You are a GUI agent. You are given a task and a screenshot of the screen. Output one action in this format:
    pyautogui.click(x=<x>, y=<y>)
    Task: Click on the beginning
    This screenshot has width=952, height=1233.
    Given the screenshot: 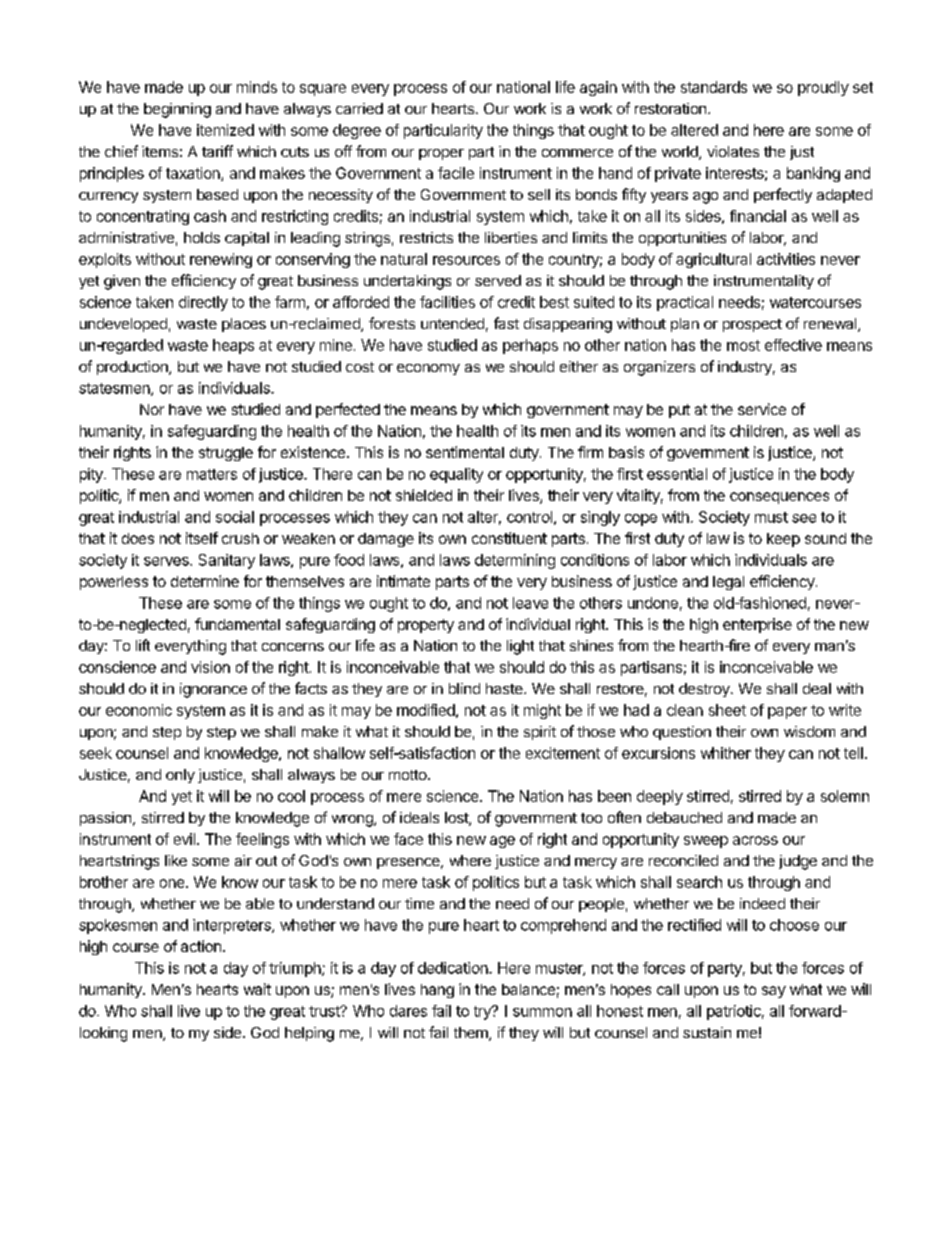 What is the action you would take?
    pyautogui.click(x=177, y=110)
